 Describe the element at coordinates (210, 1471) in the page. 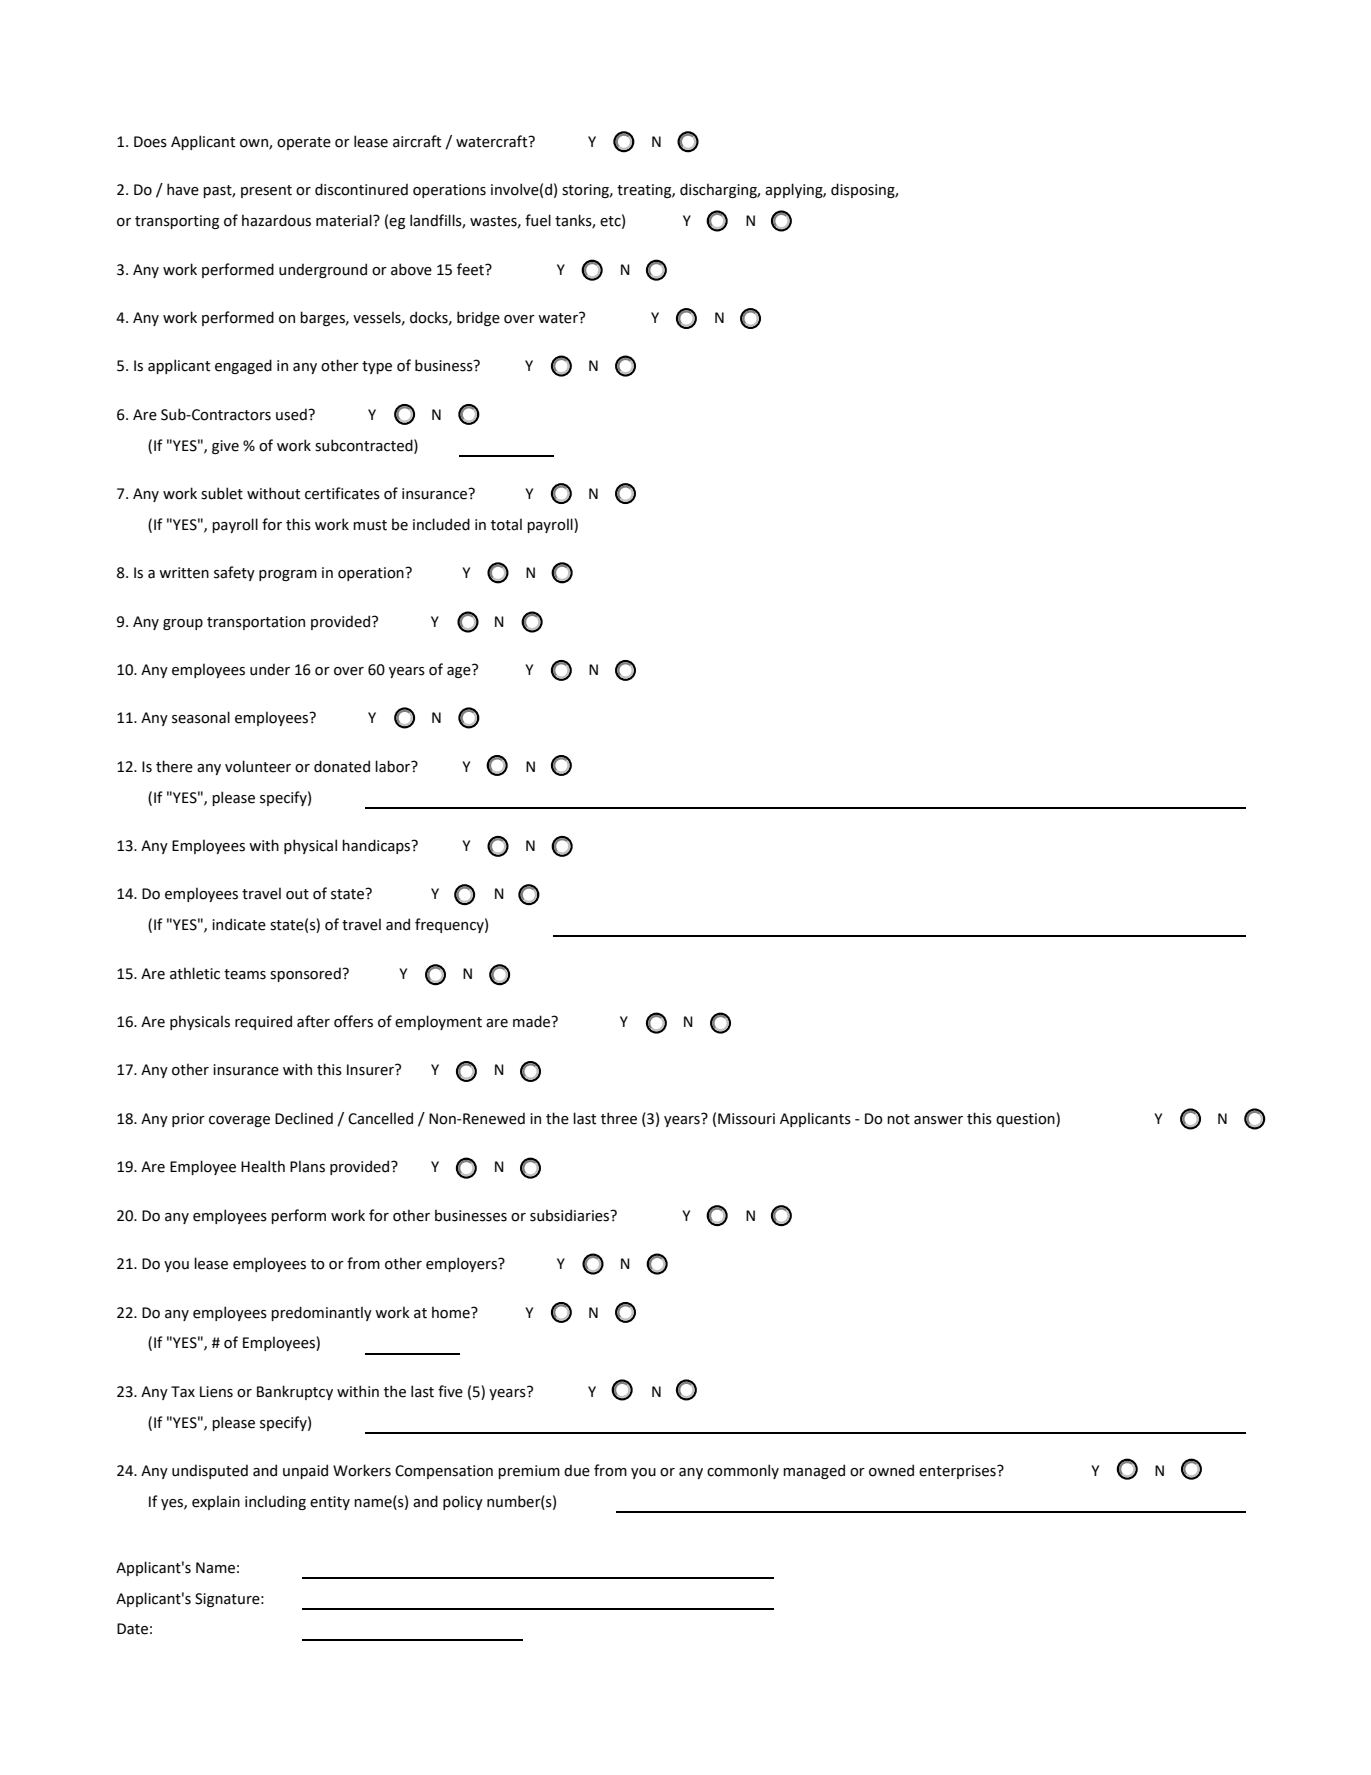

I see `undisputed` at that location.
